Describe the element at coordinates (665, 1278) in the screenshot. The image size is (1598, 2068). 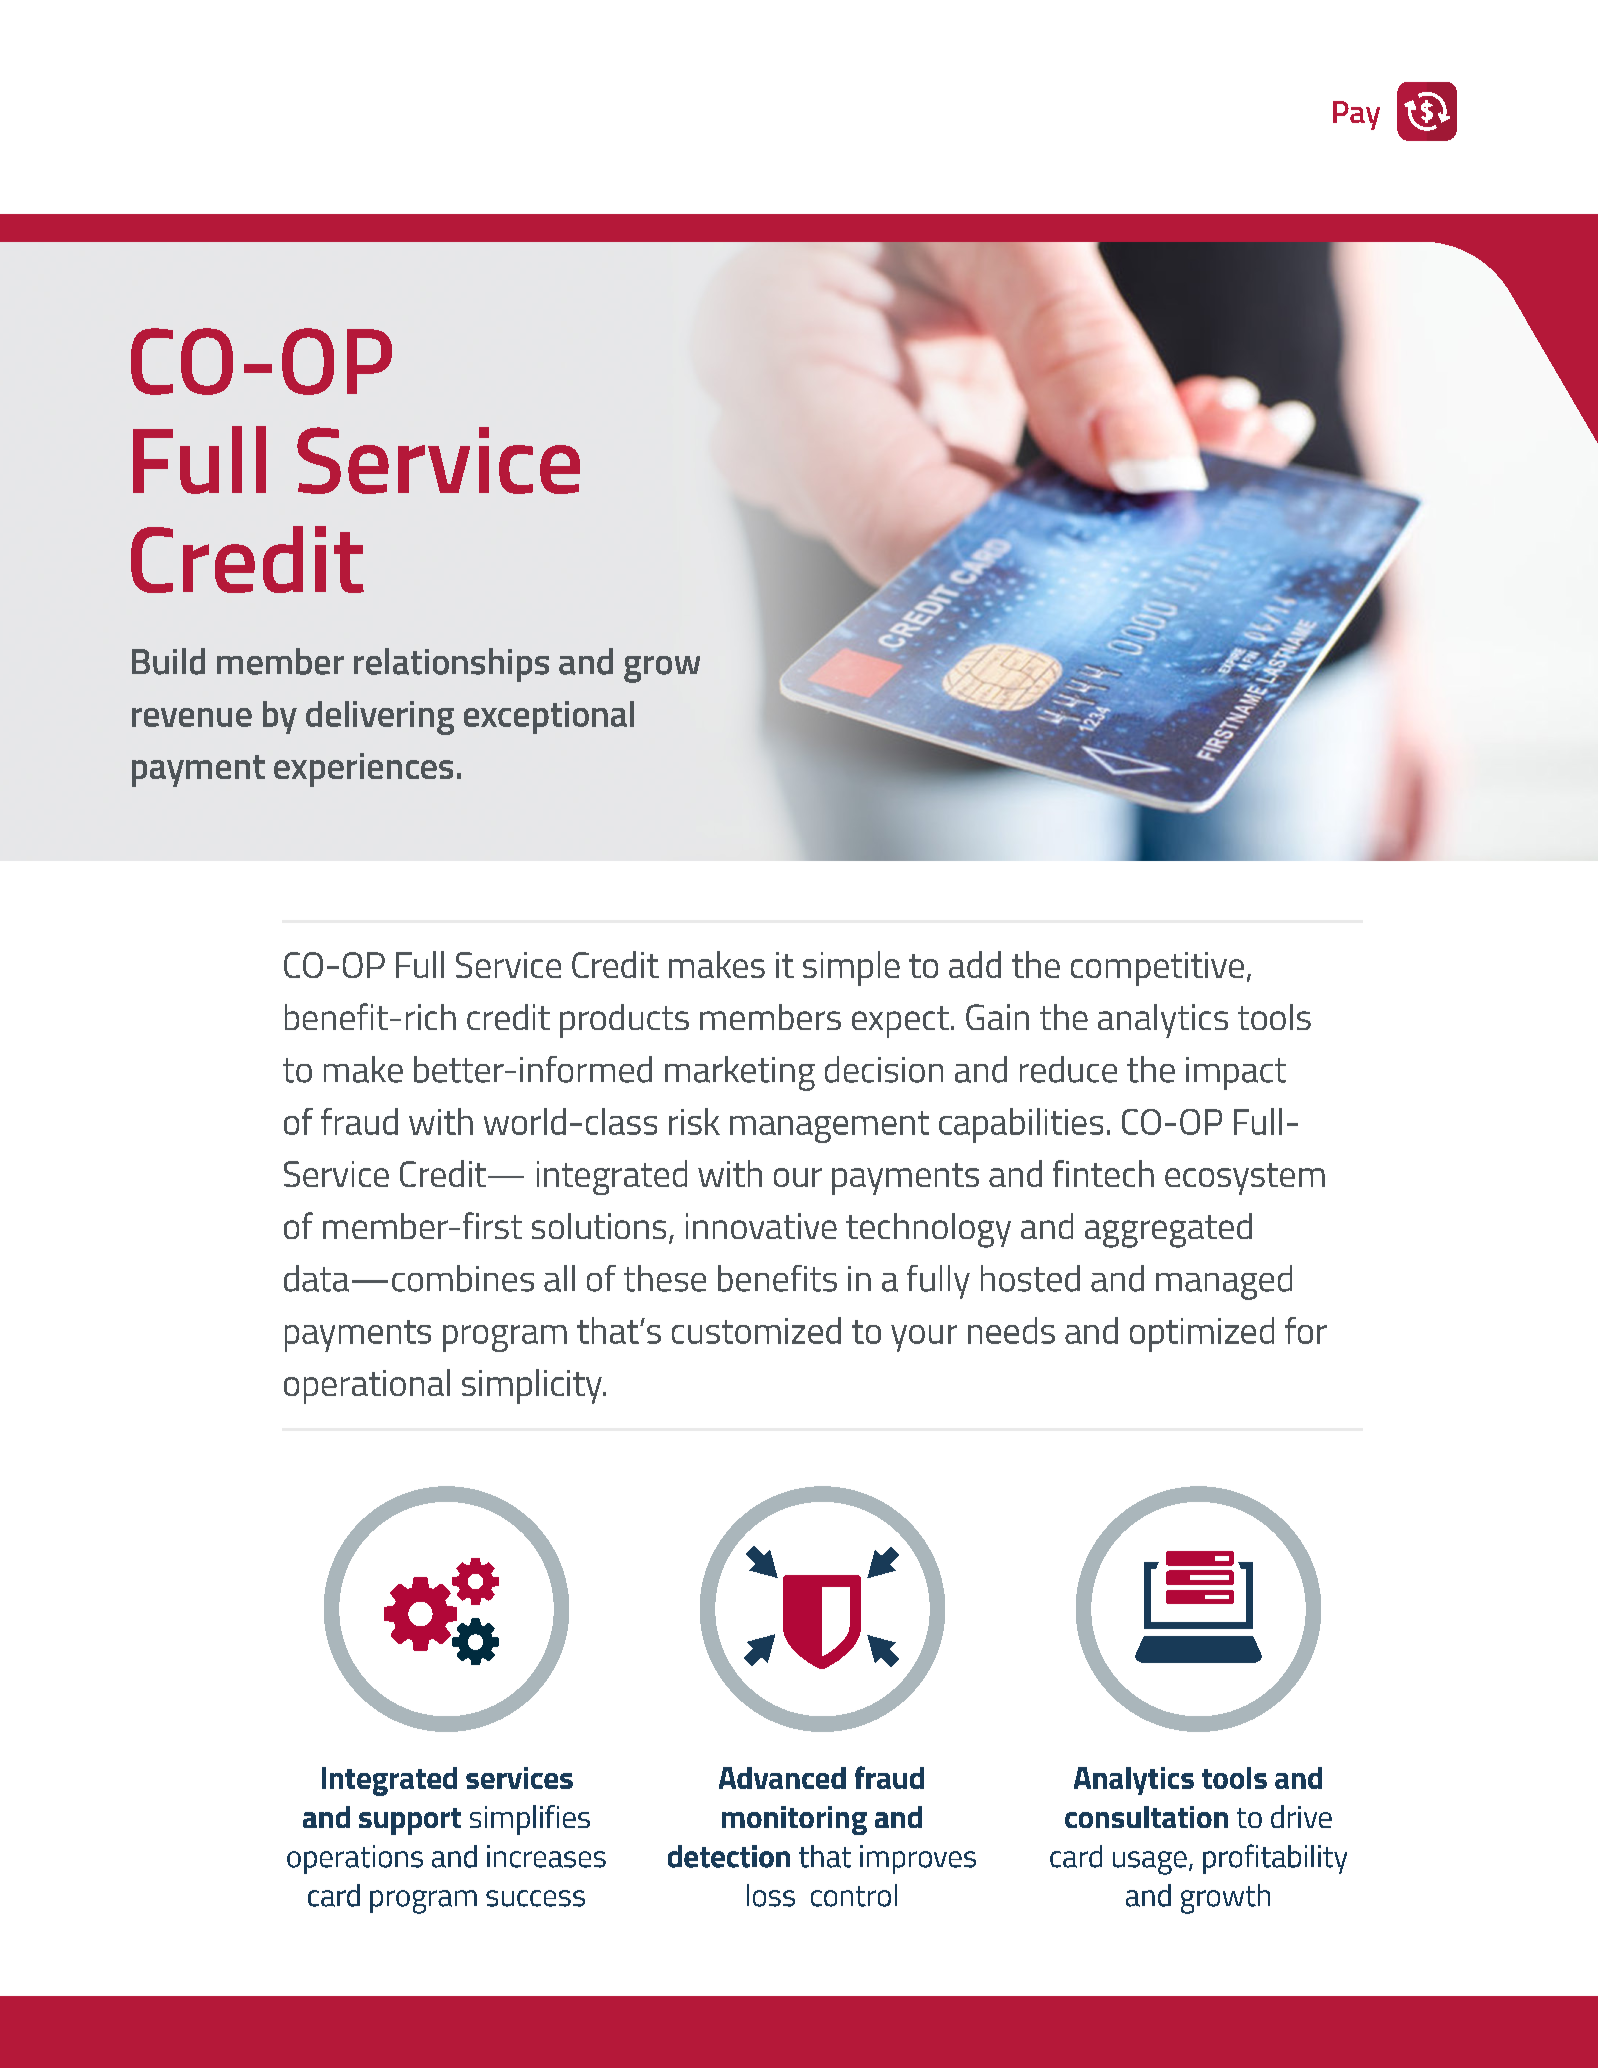
I see `these` at that location.
